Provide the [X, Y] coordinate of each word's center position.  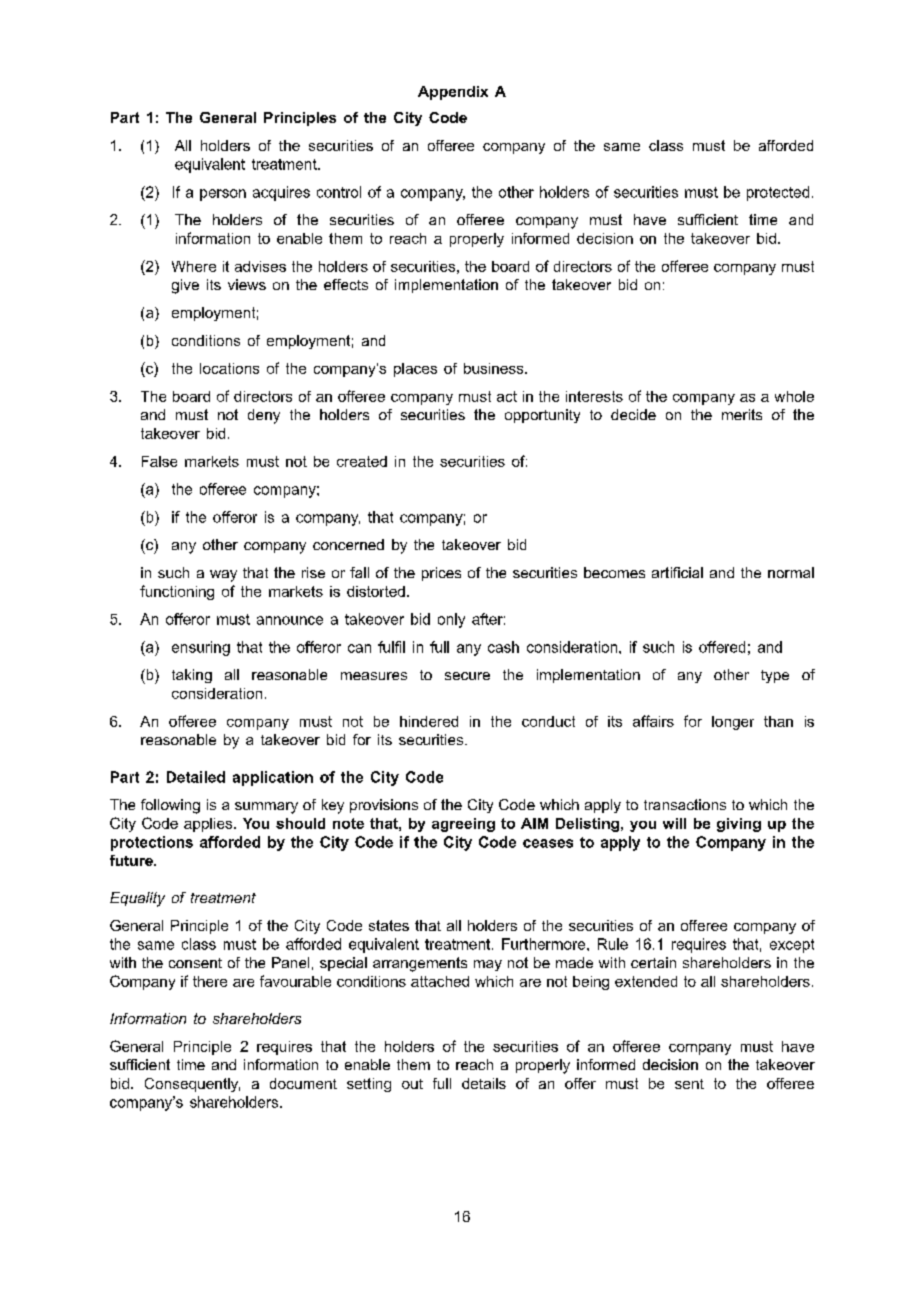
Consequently [192, 1085]
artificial [677, 572]
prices [441, 574]
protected [778, 193]
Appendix [453, 93]
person [223, 195]
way [223, 576]
